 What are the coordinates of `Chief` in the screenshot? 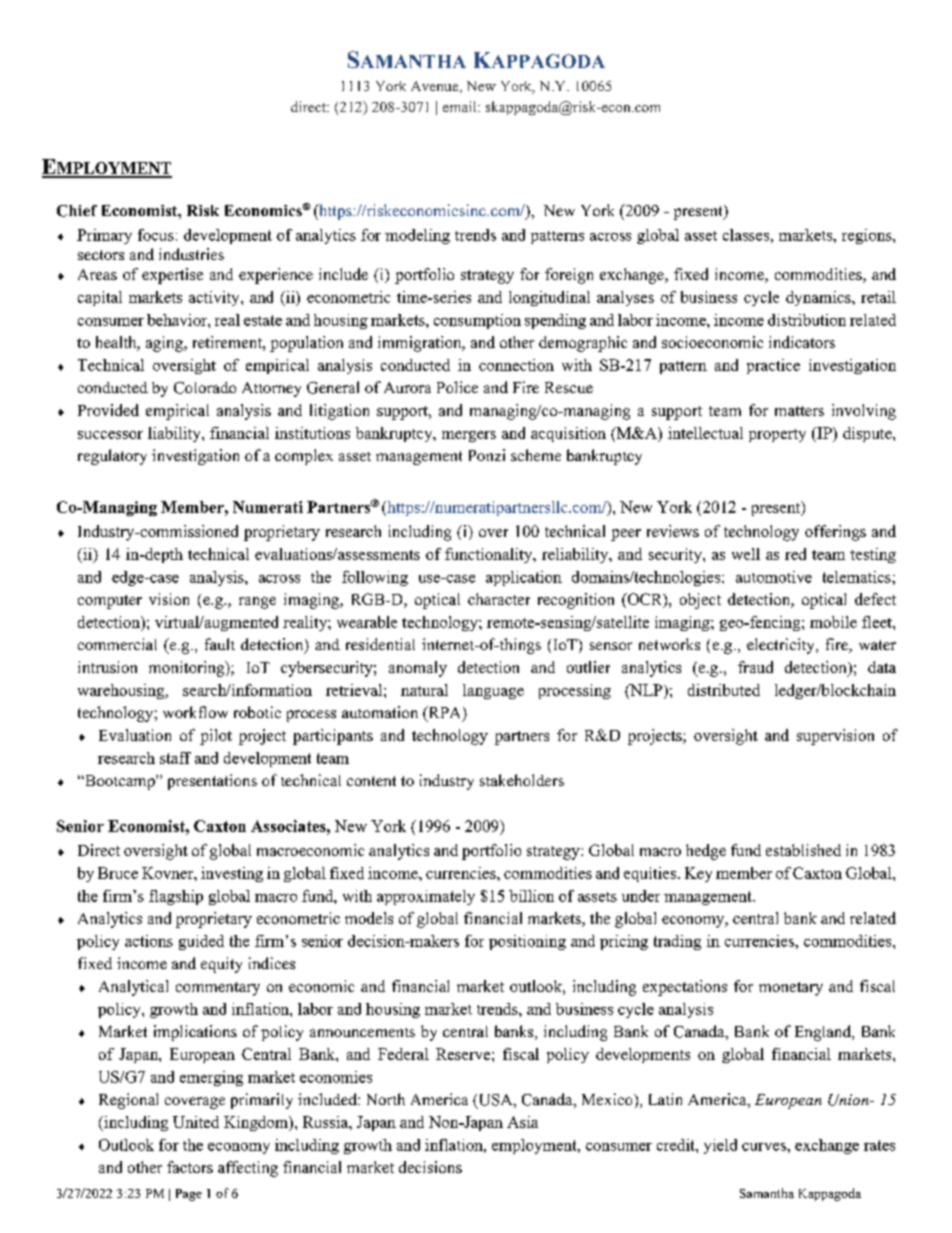 It's located at (77, 211).
